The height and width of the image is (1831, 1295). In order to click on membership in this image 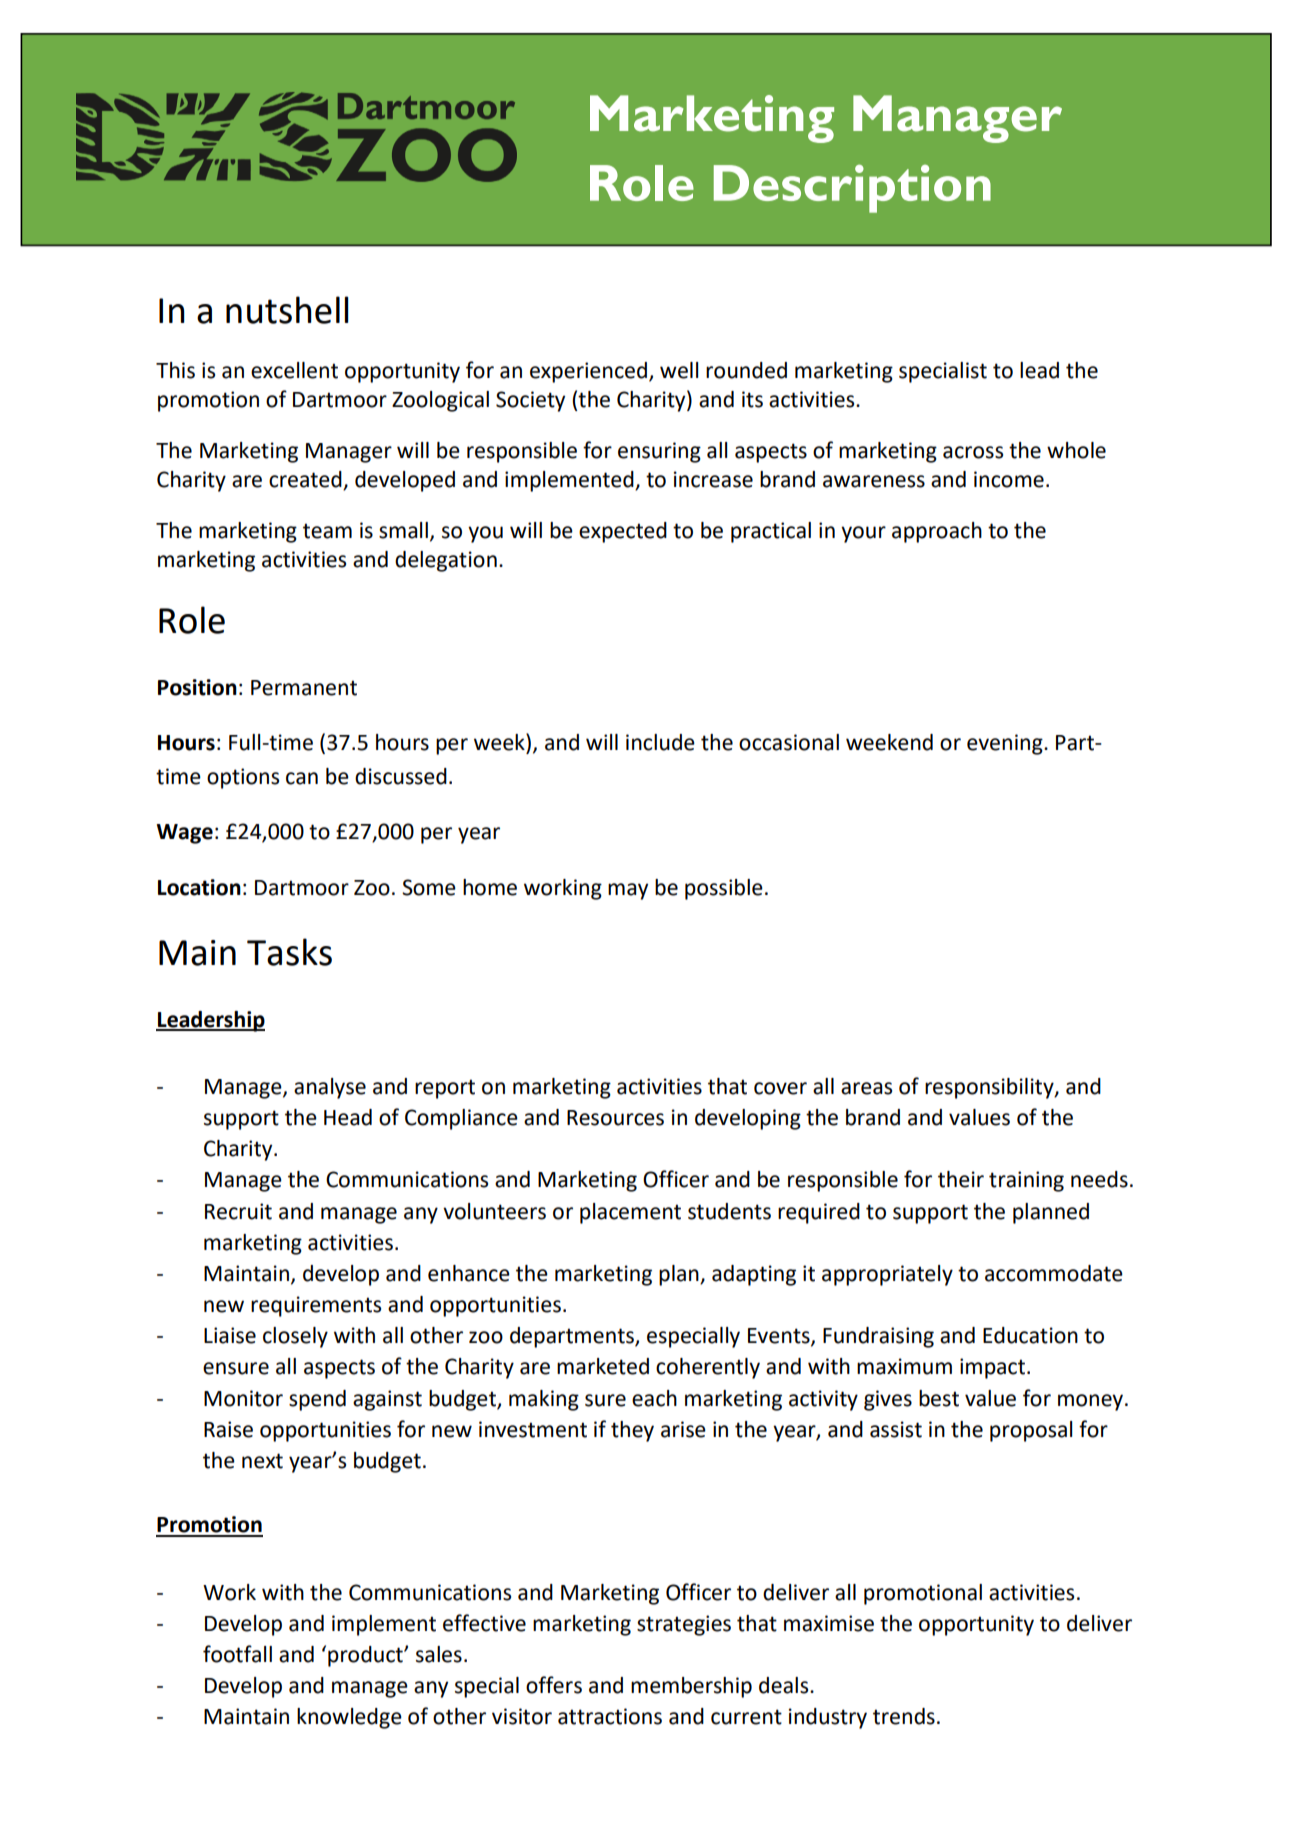, I will do `click(691, 1687)`.
